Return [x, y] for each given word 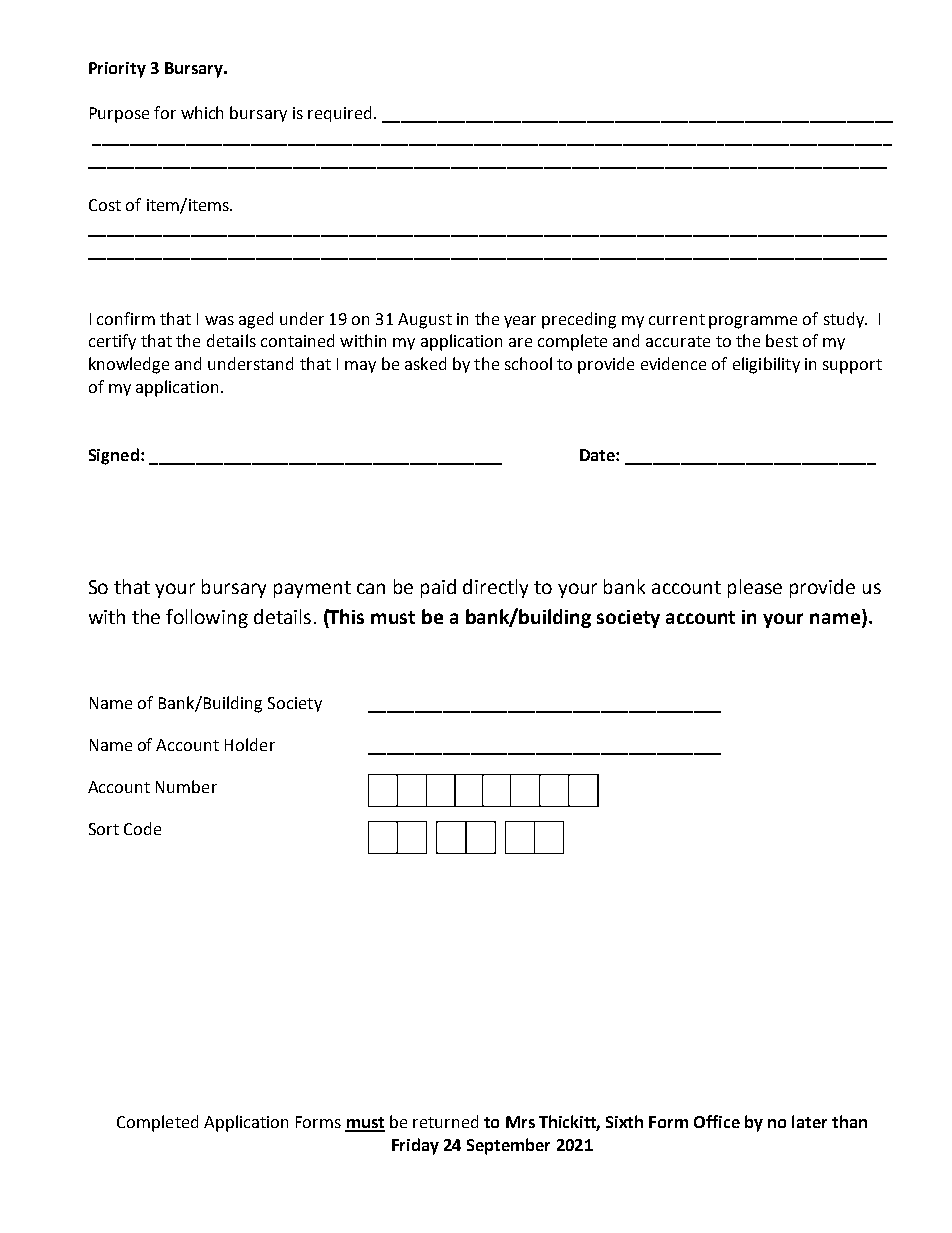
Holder [250, 744]
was [219, 320]
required [339, 114]
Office [717, 1121]
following [207, 618]
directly [495, 588]
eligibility [766, 365]
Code [142, 828]
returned [445, 1121]
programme [753, 322]
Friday [415, 1146]
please [755, 588]
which [202, 112]
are [520, 342]
